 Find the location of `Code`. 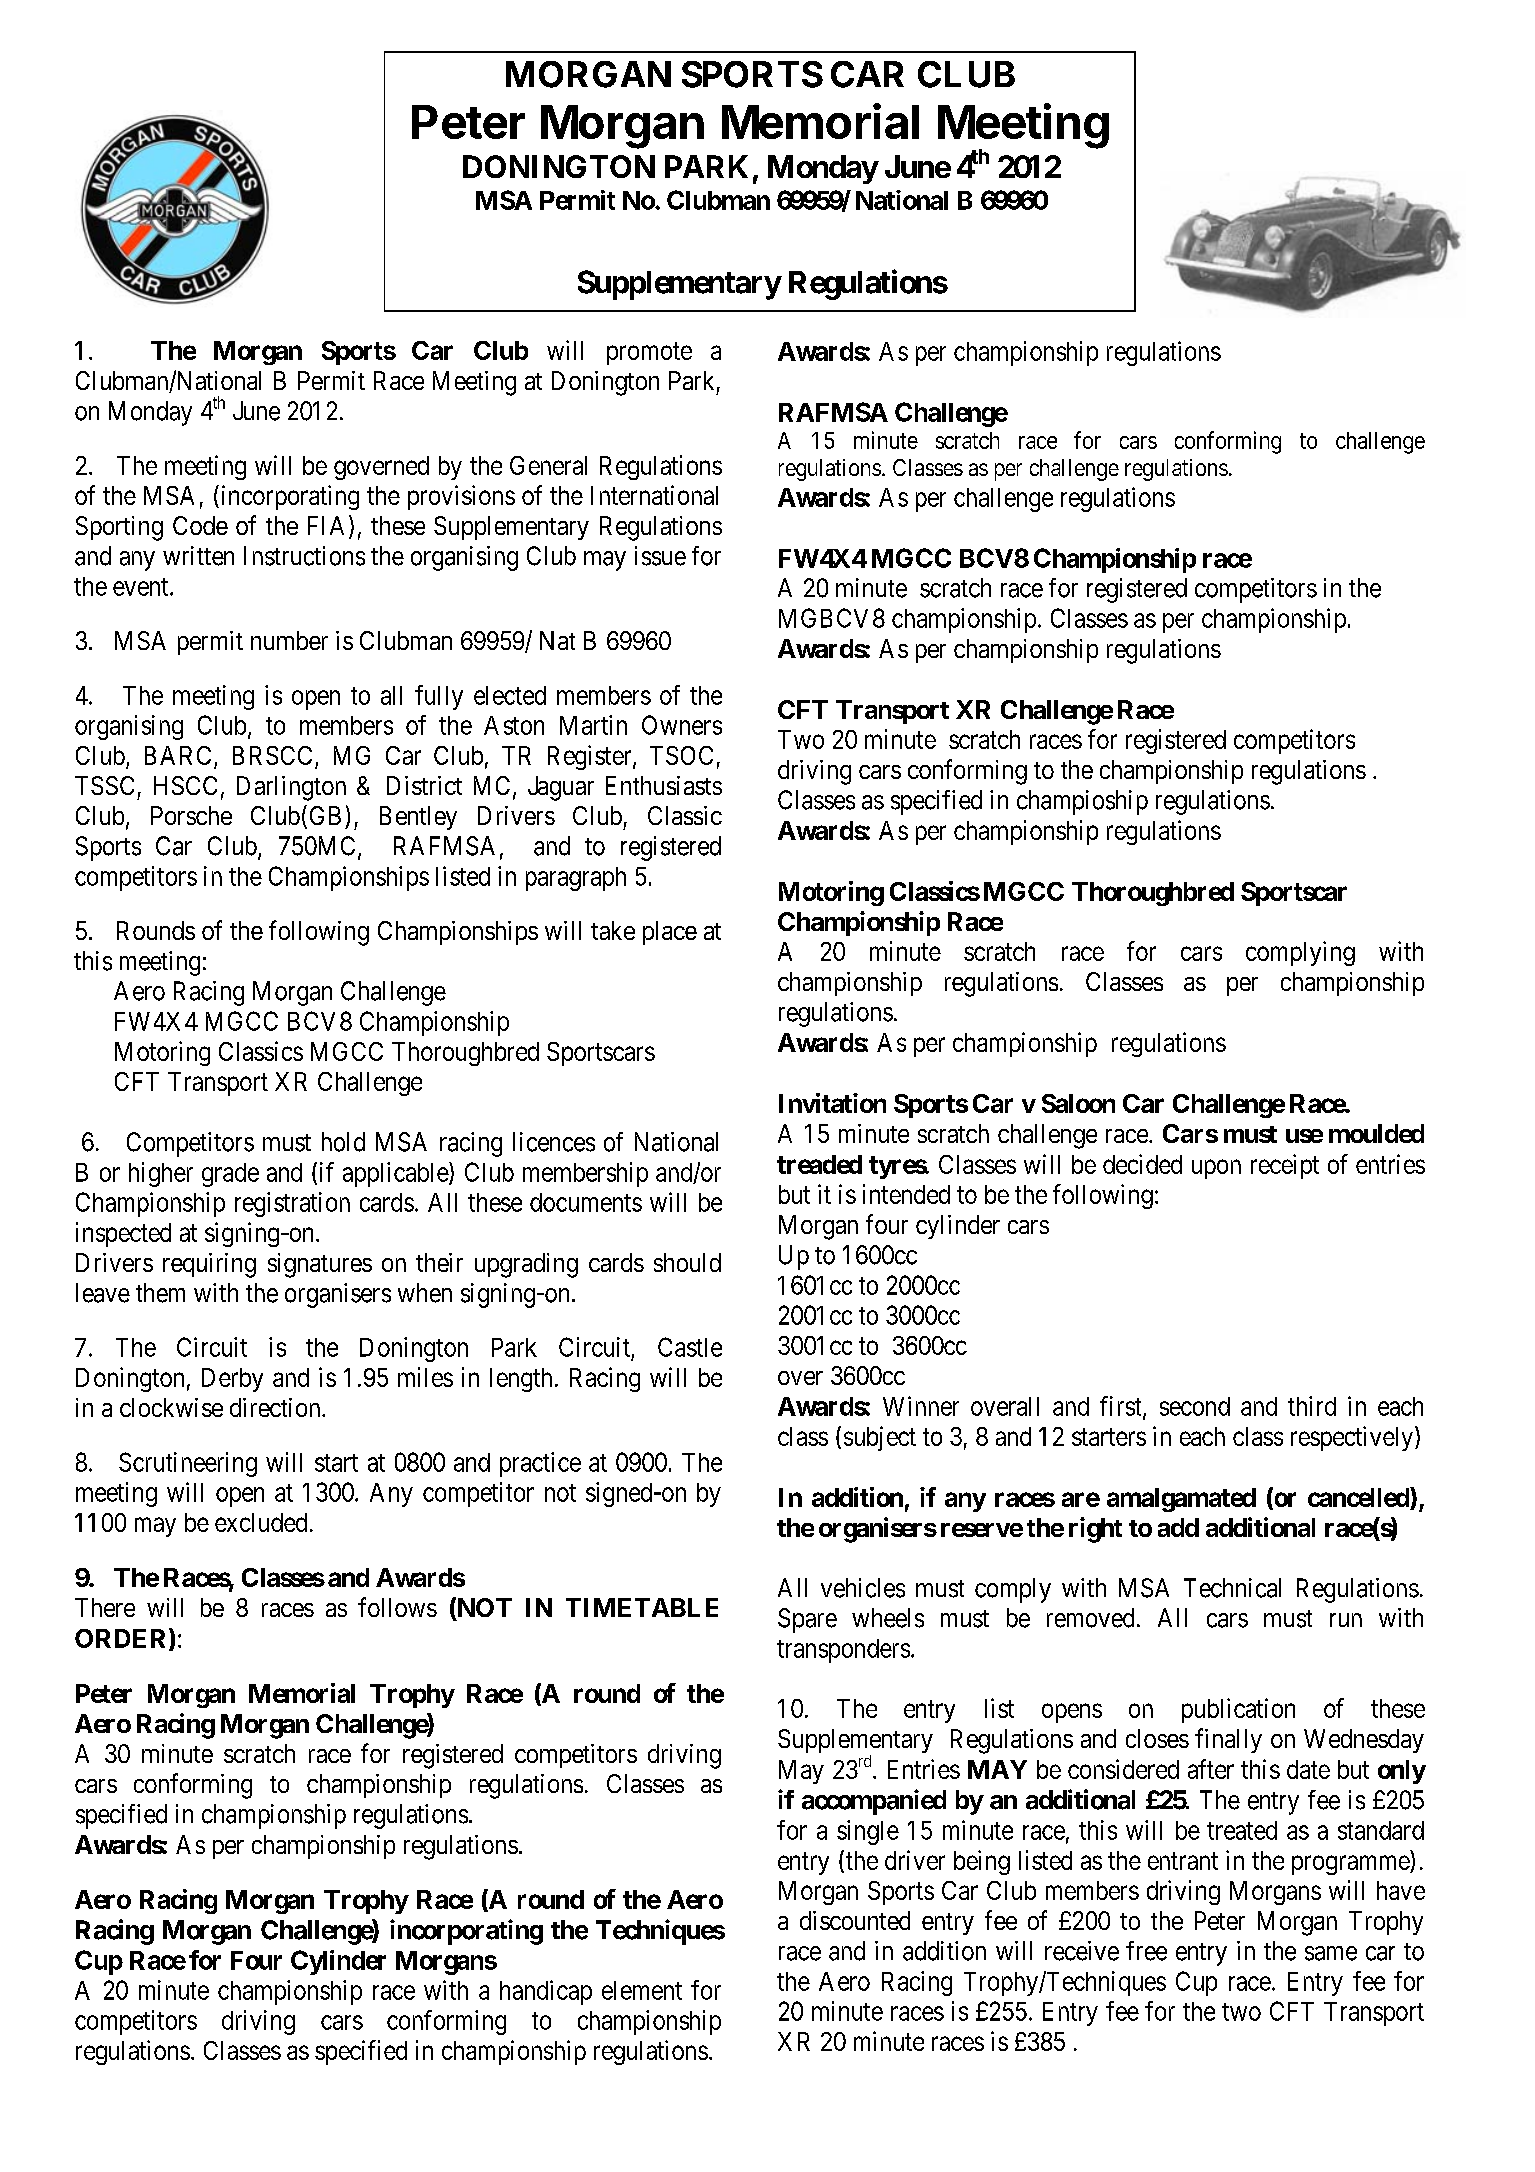

Code is located at coordinates (200, 525).
